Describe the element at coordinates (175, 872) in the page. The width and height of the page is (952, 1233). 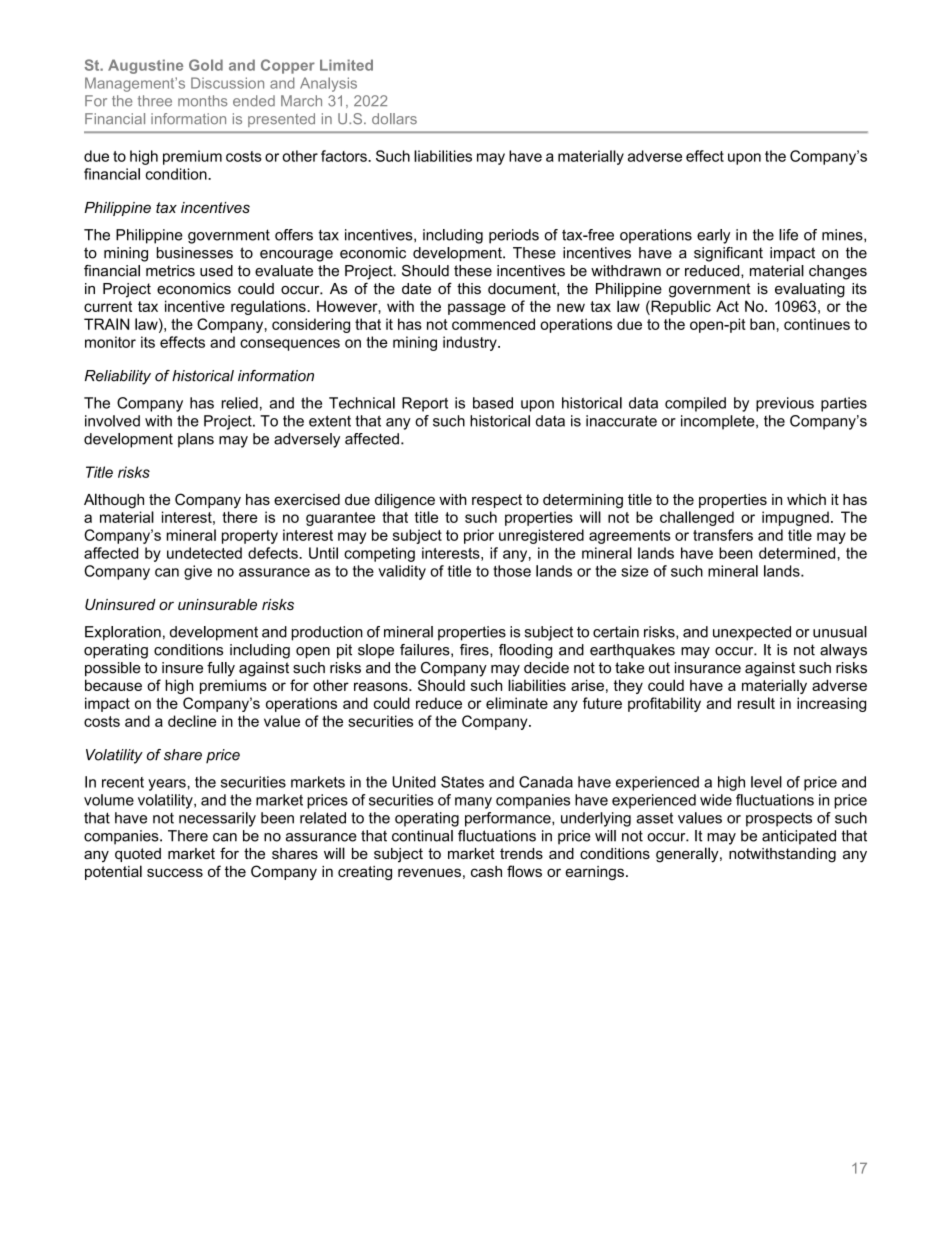
I see `success` at that location.
